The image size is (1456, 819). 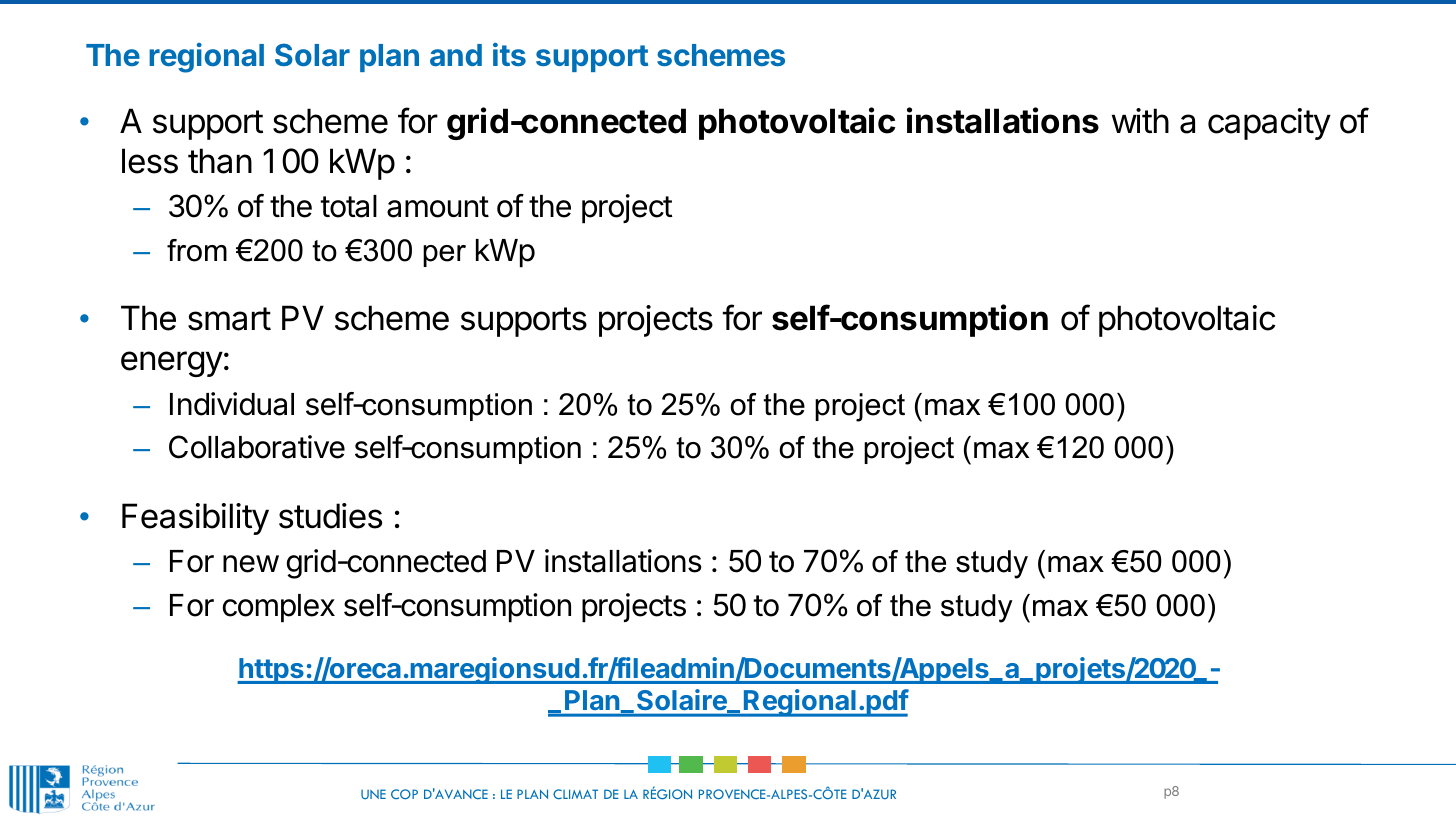 I want to click on Feasibility, so click(x=195, y=519).
